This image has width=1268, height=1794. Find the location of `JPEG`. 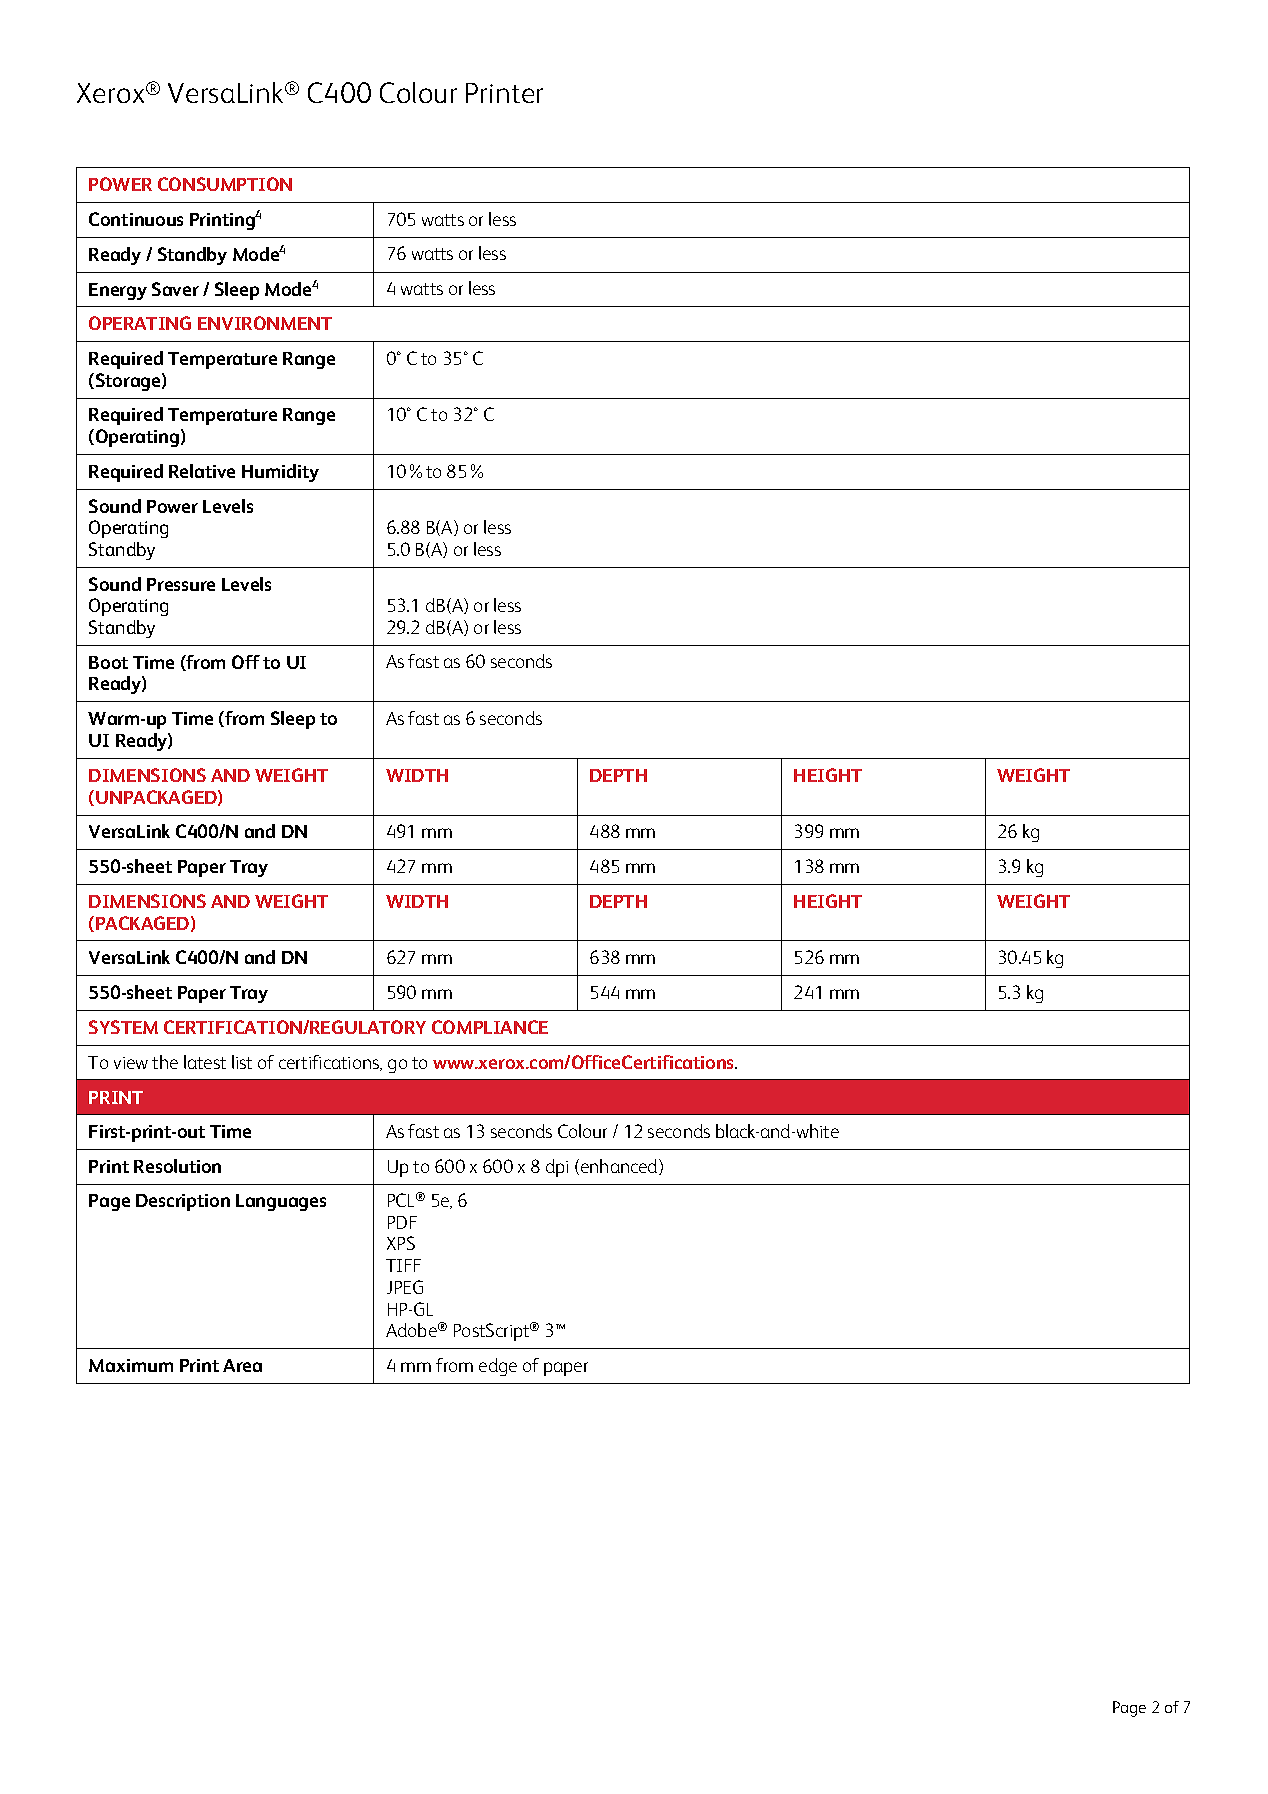

JPEG is located at coordinates (405, 1287).
